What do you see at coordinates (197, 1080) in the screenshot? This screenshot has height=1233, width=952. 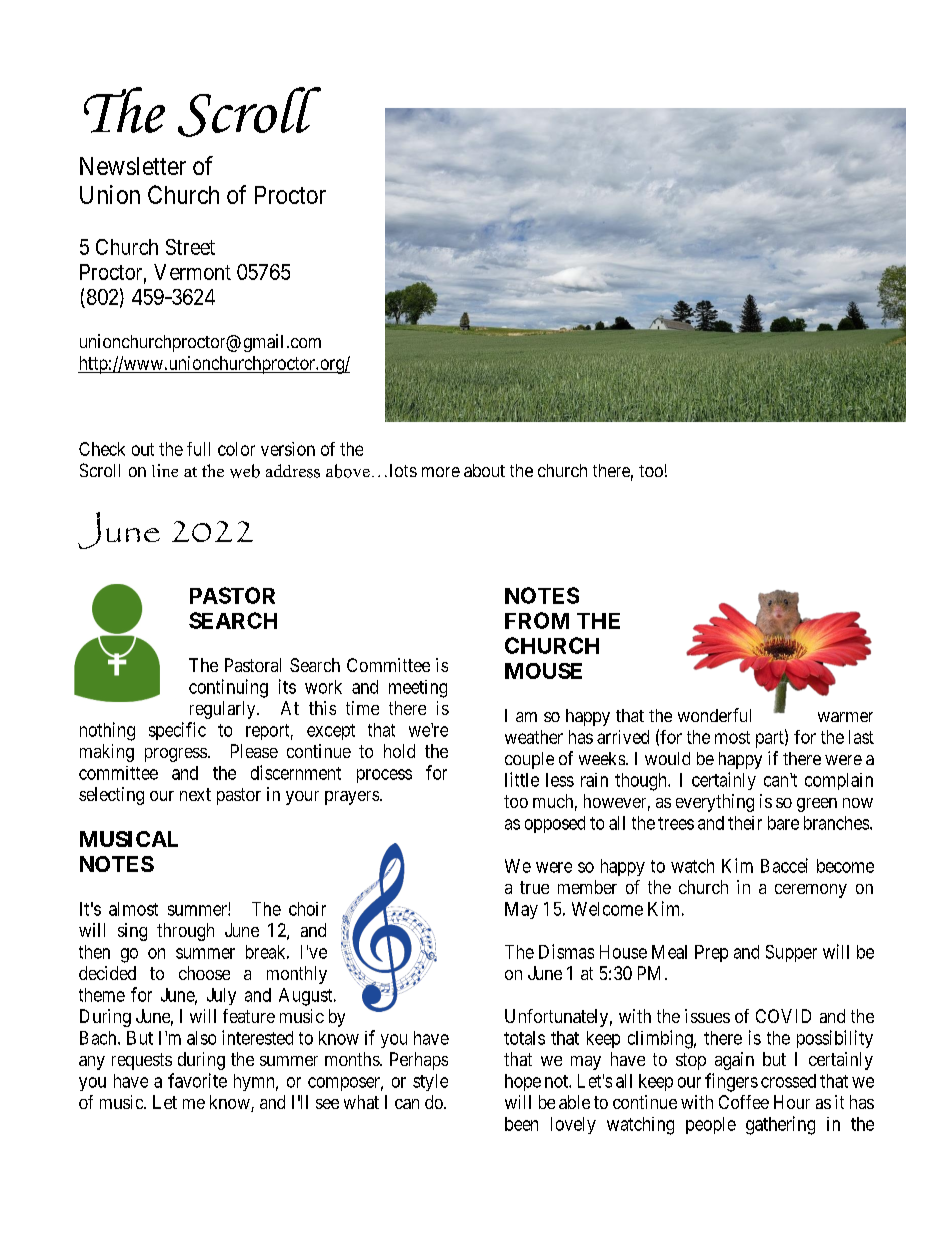 I see `favorite` at bounding box center [197, 1080].
